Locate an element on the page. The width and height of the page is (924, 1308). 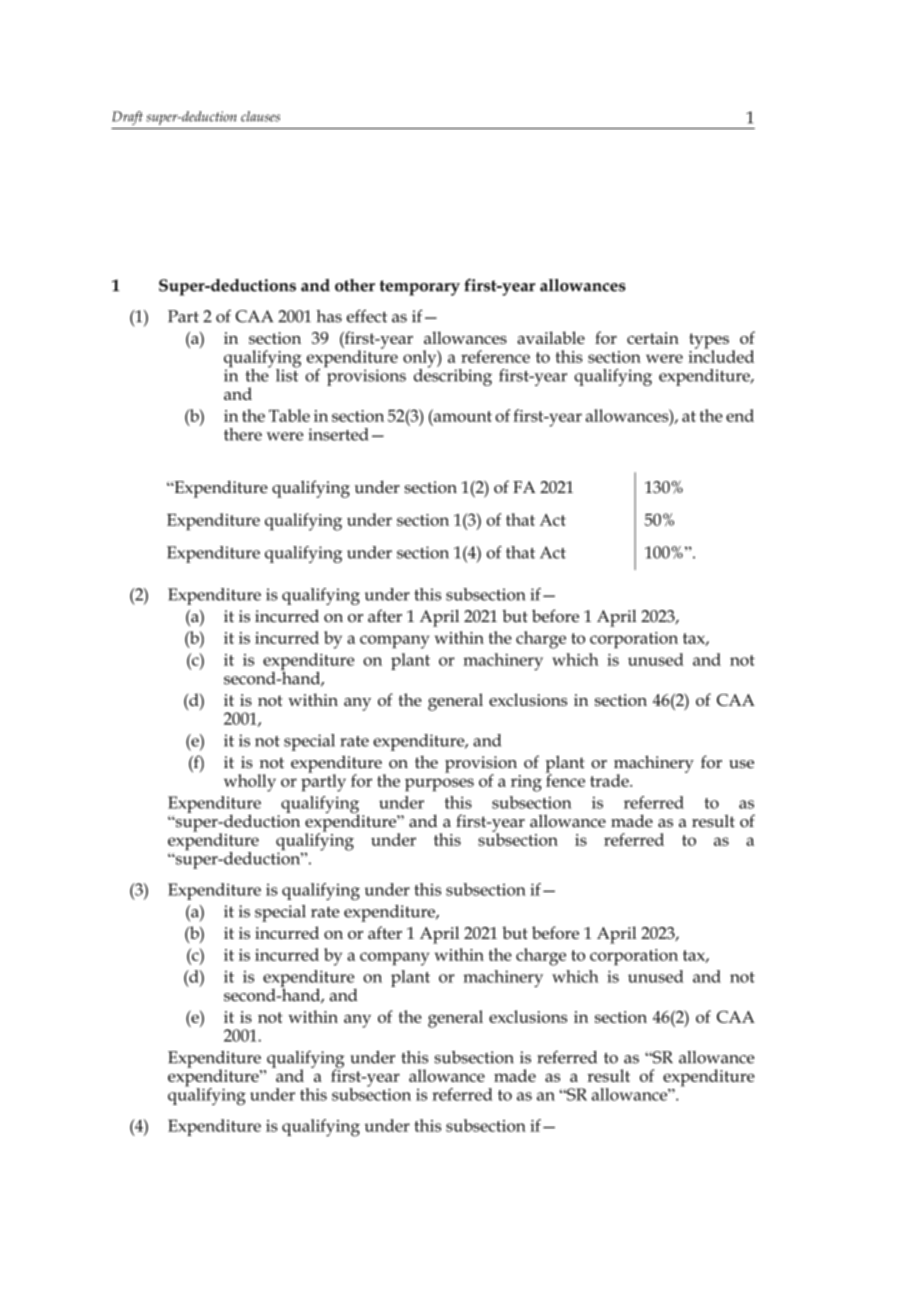
ring is located at coordinates (526, 783).
